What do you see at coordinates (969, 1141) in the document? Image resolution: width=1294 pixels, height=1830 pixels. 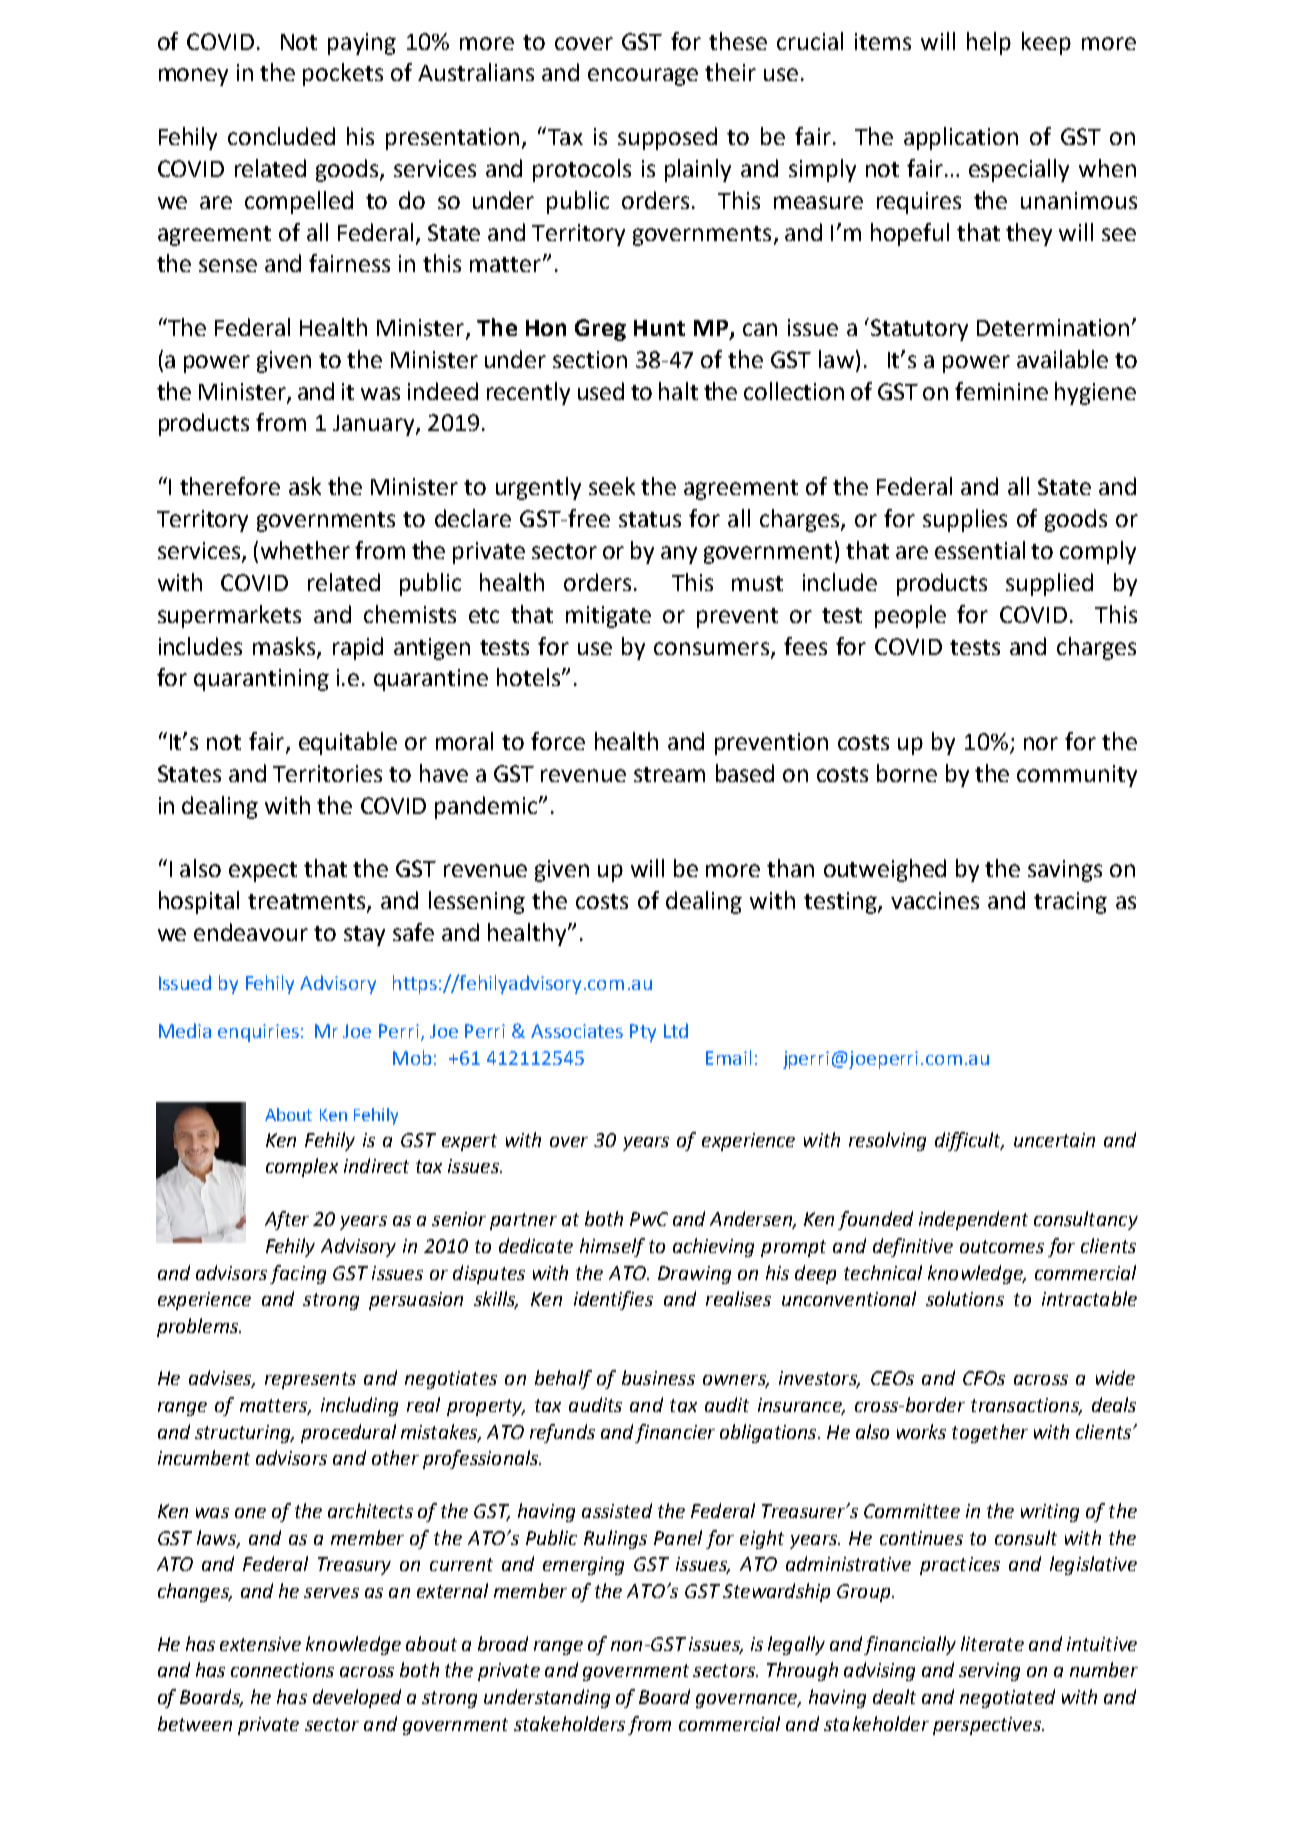 I see `difficult` at bounding box center [969, 1141].
